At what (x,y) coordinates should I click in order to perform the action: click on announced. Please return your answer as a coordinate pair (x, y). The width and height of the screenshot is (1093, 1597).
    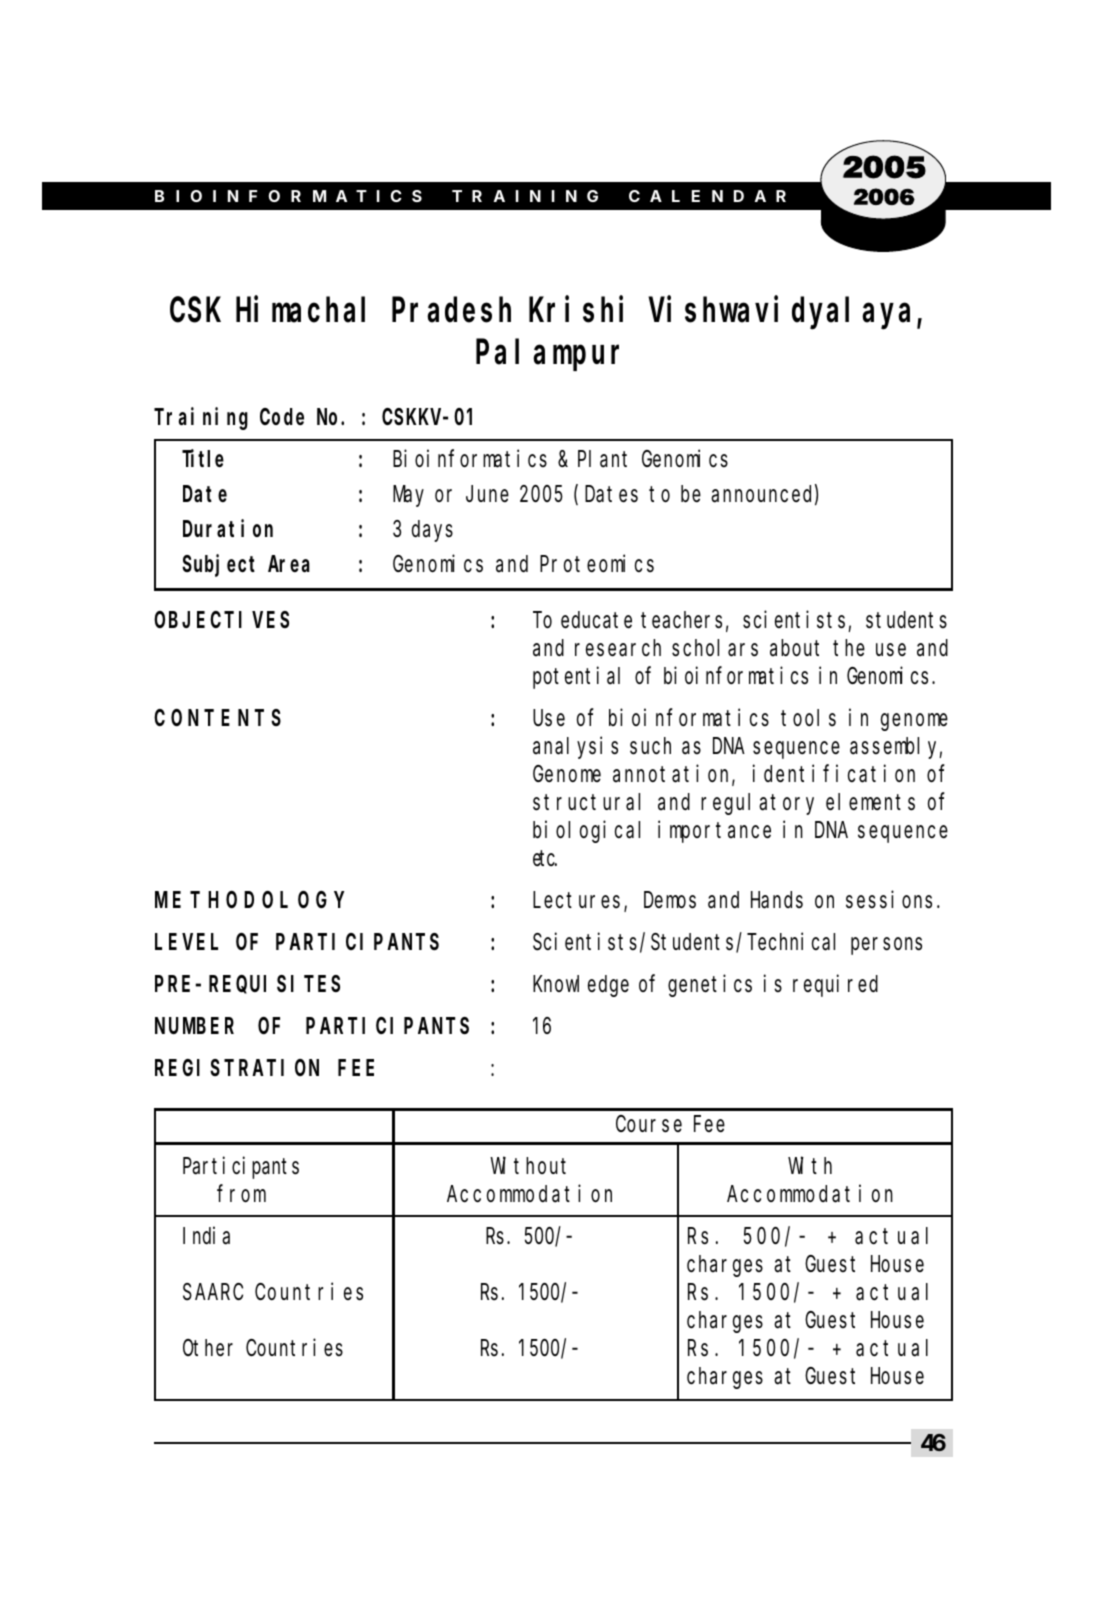
    Looking at the image, I should click on (764, 495).
